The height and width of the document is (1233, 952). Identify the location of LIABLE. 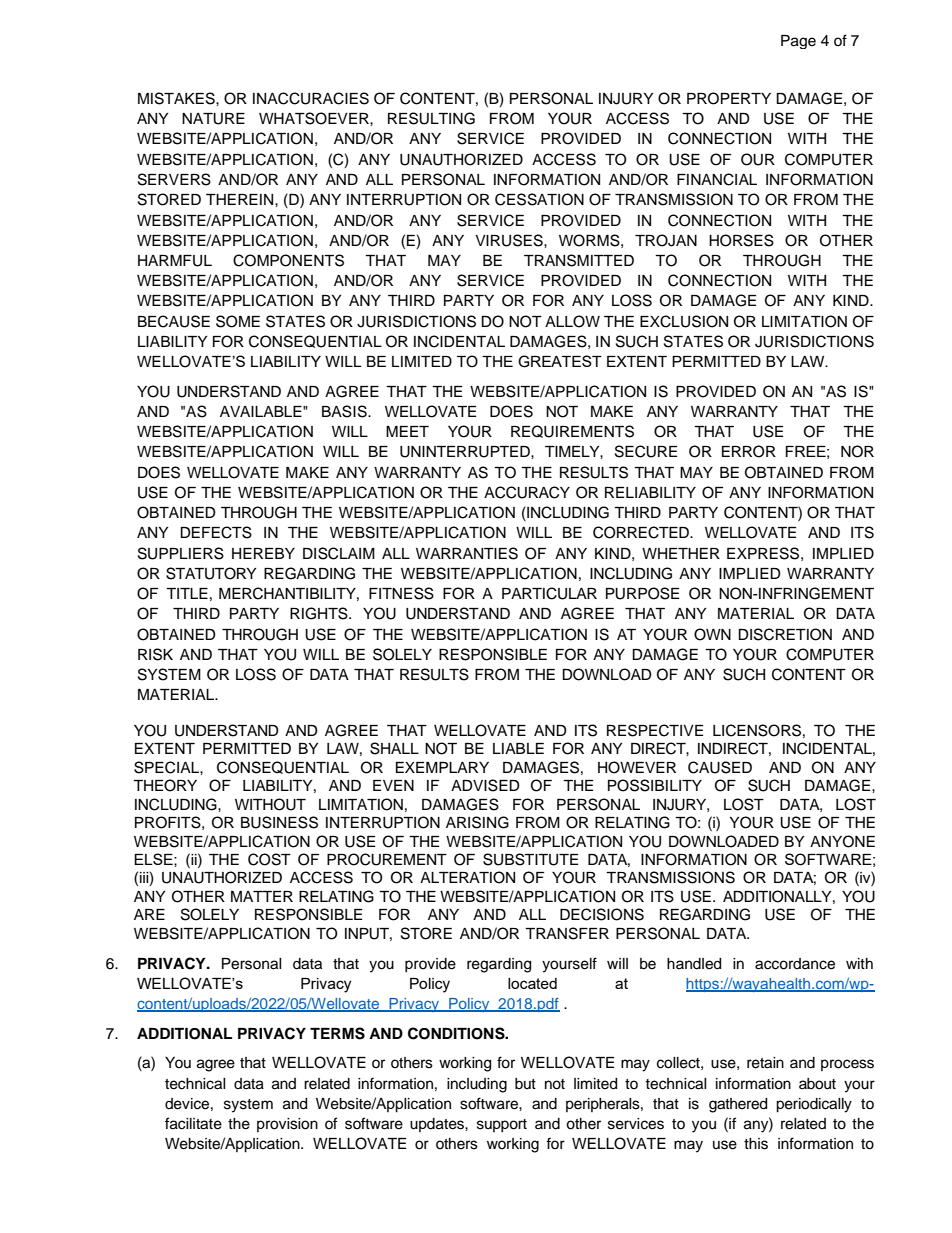
(518, 748).
